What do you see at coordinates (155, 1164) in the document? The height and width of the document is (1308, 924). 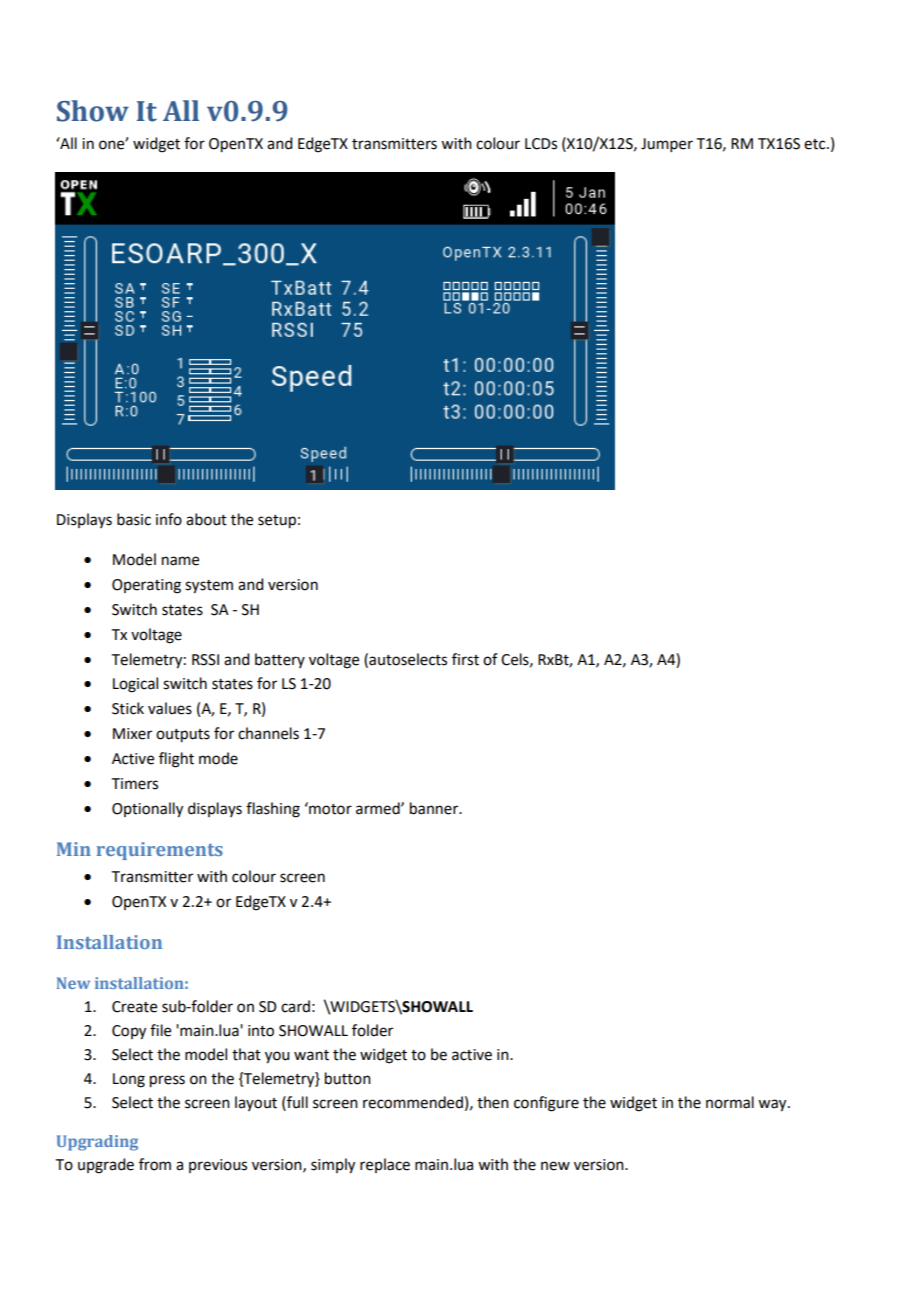 I see `from` at bounding box center [155, 1164].
